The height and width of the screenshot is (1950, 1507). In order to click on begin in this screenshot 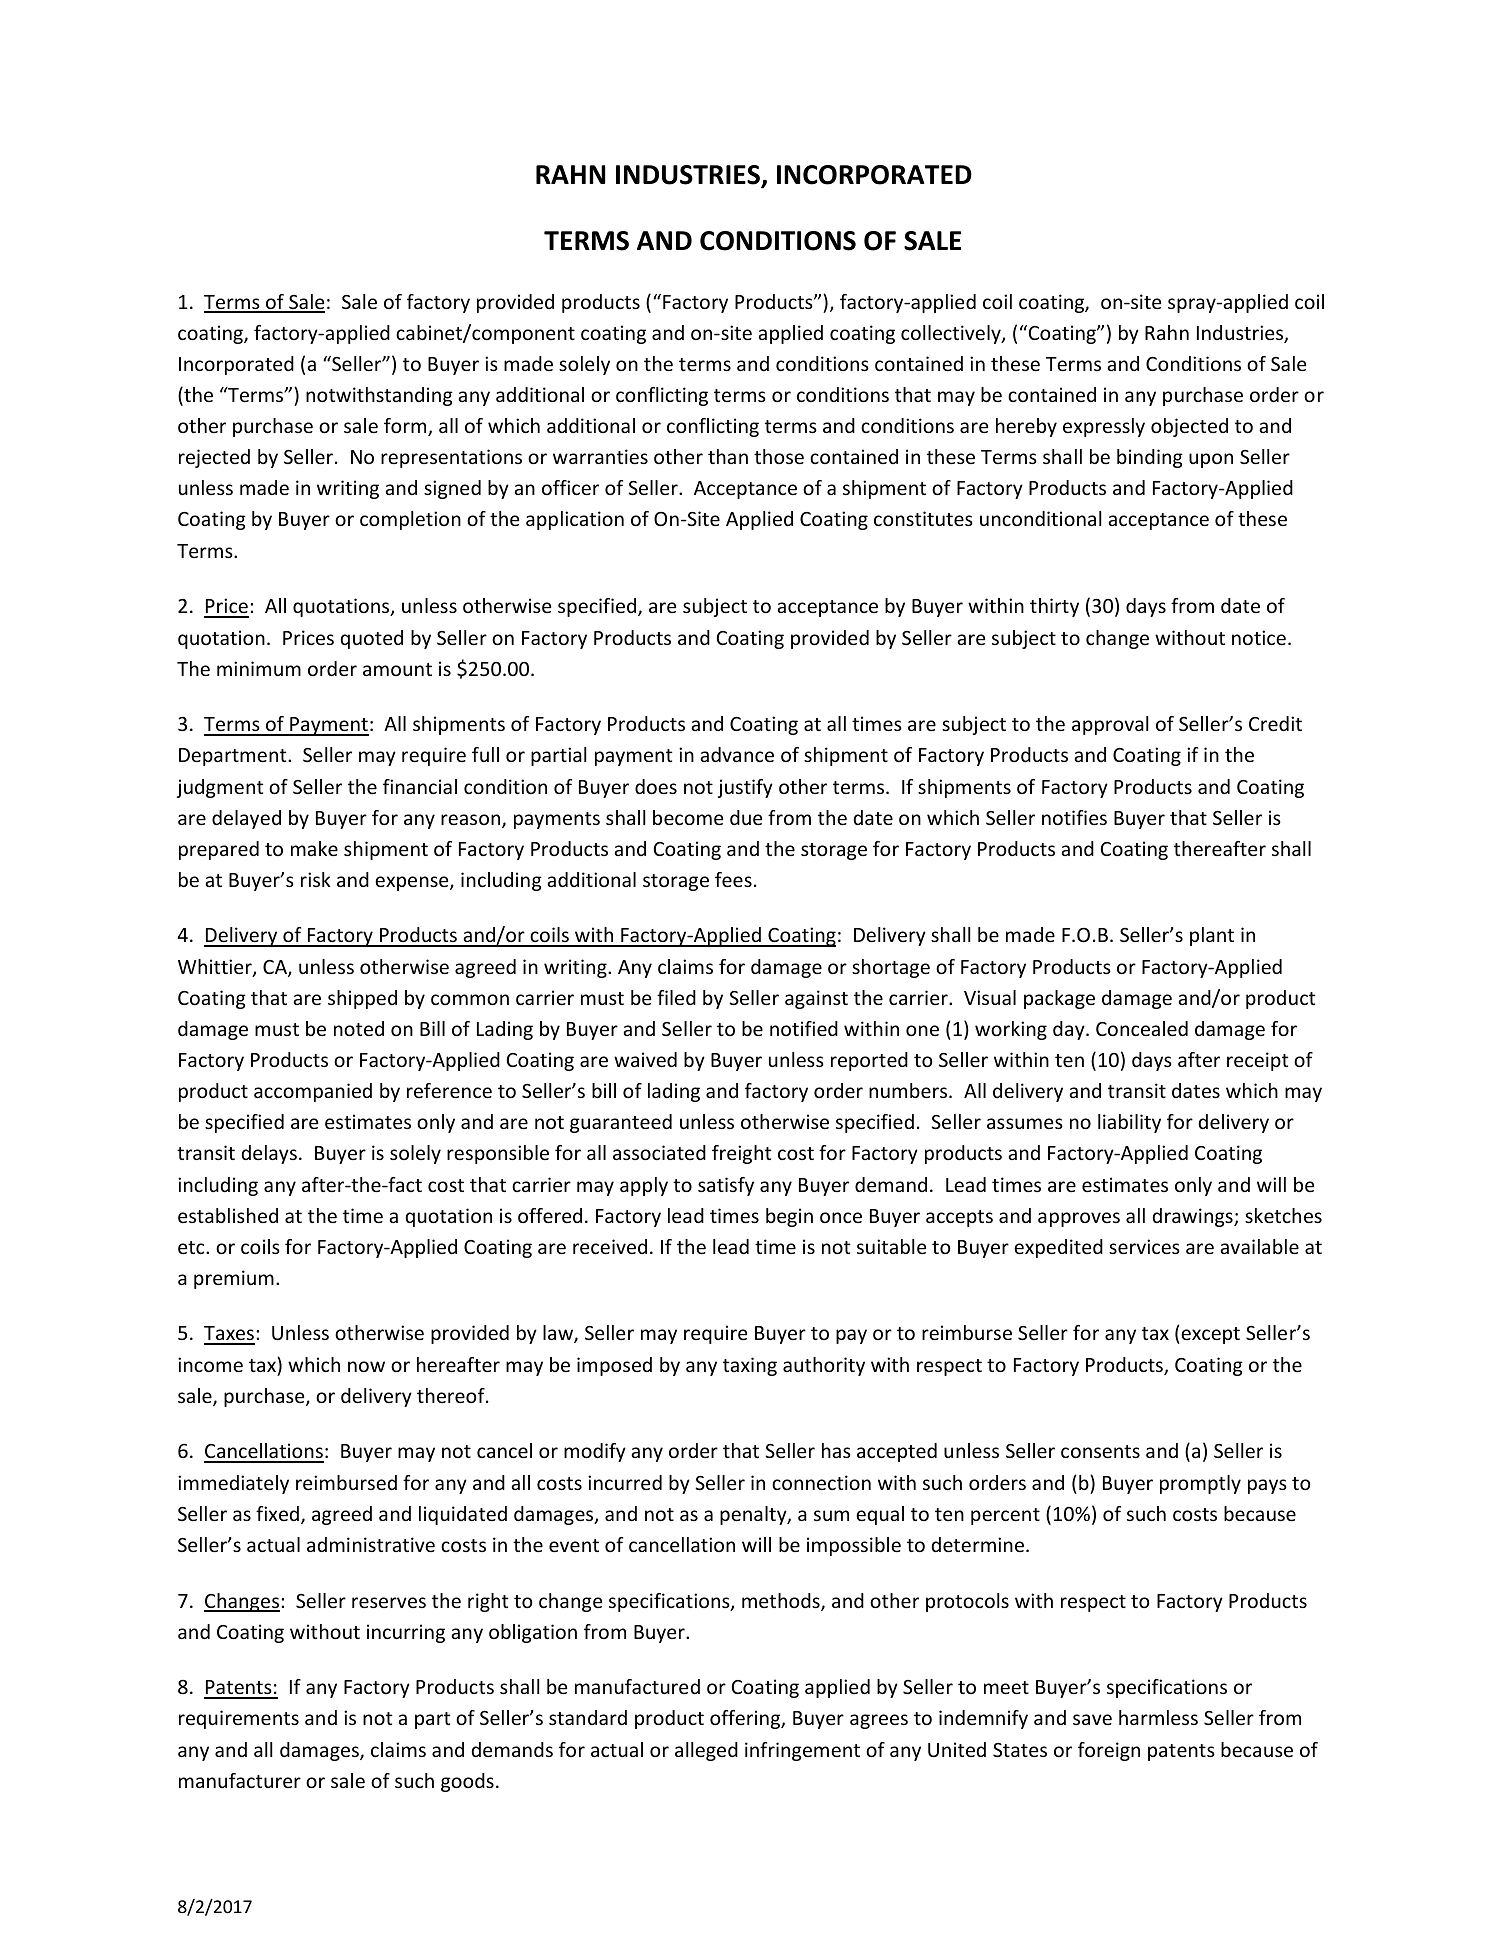, I will do `click(789, 1217)`.
